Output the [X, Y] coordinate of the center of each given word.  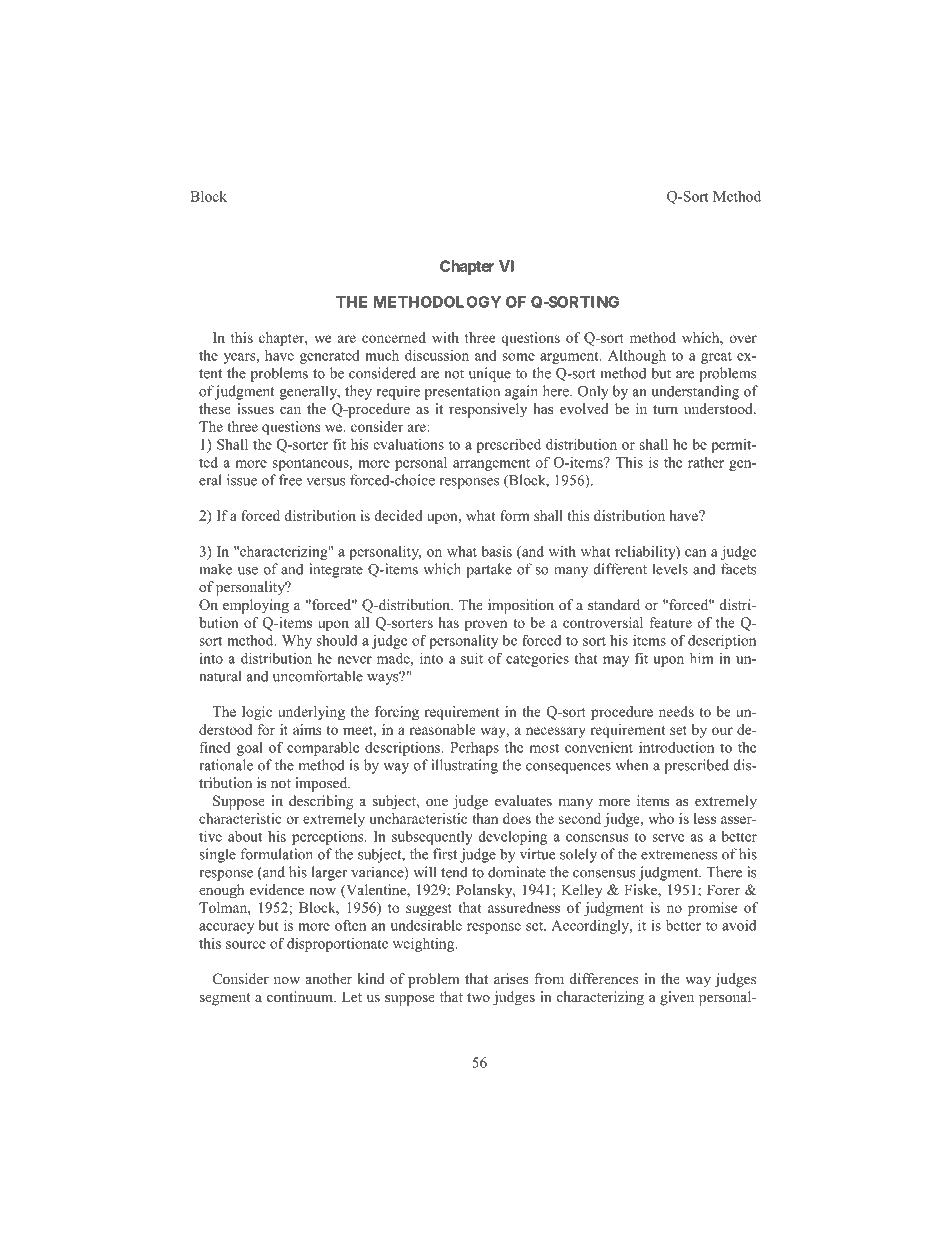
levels [670, 569]
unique [490, 374]
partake [489, 570]
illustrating [464, 766]
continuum [301, 996]
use [248, 571]
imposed [322, 784]
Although [637, 357]
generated [330, 357]
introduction [676, 747]
